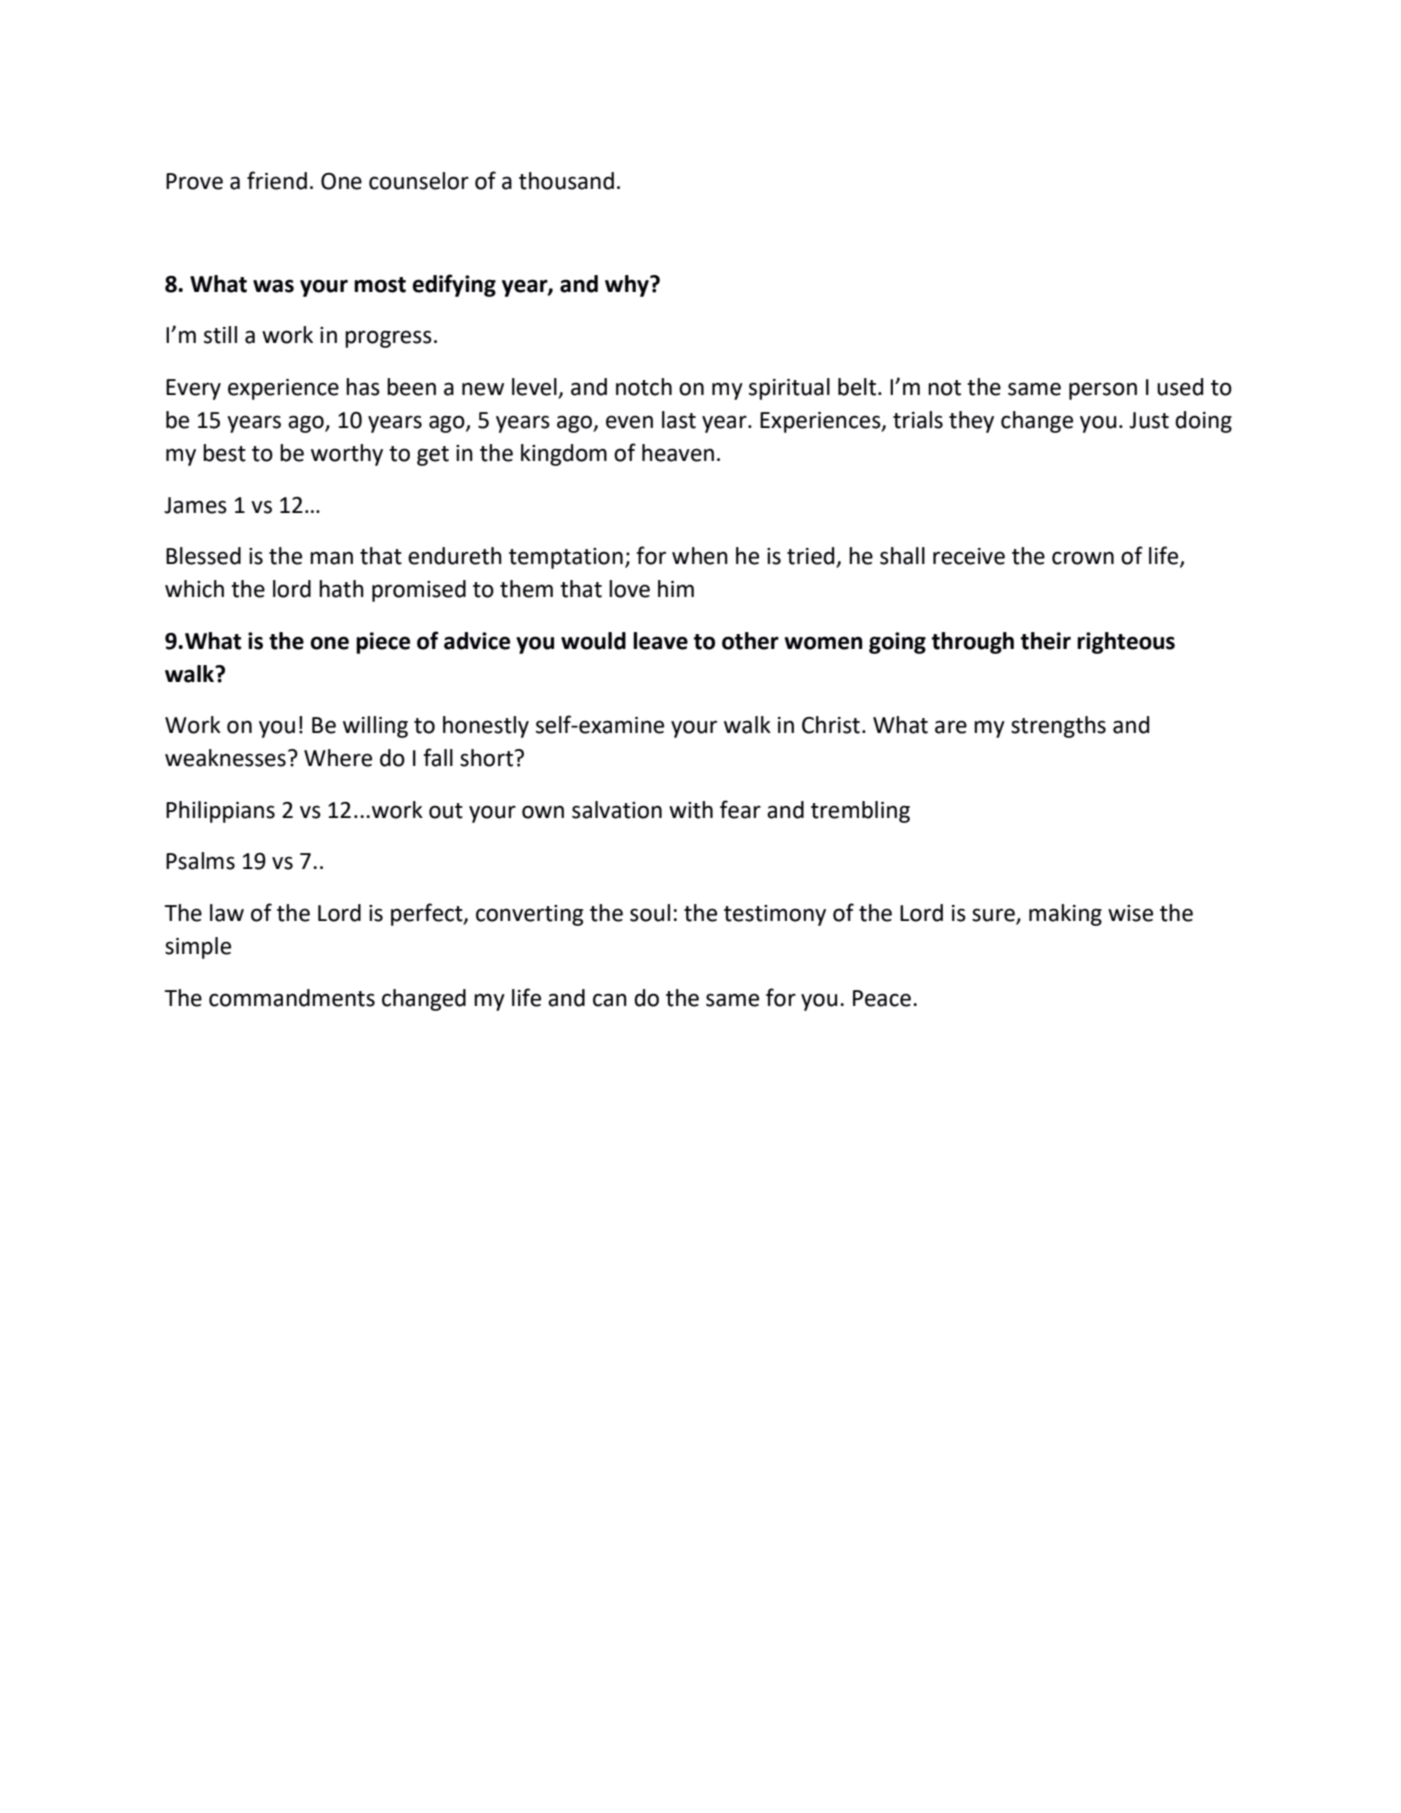 The width and height of the screenshot is (1401, 1813). What do you see at coordinates (860, 812) in the screenshot?
I see `trembling` at bounding box center [860, 812].
